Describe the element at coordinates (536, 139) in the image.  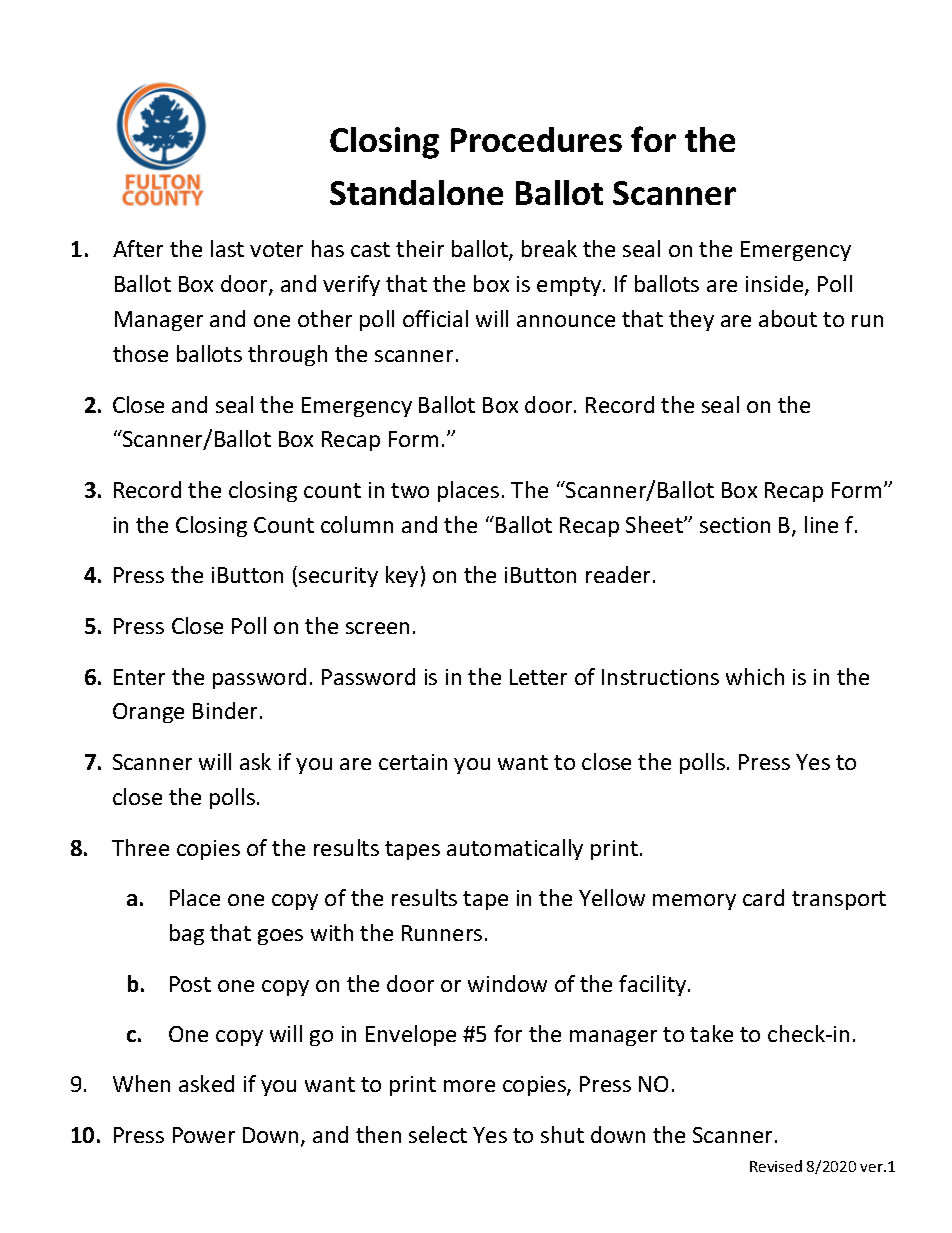
I see `Procedures` at that location.
